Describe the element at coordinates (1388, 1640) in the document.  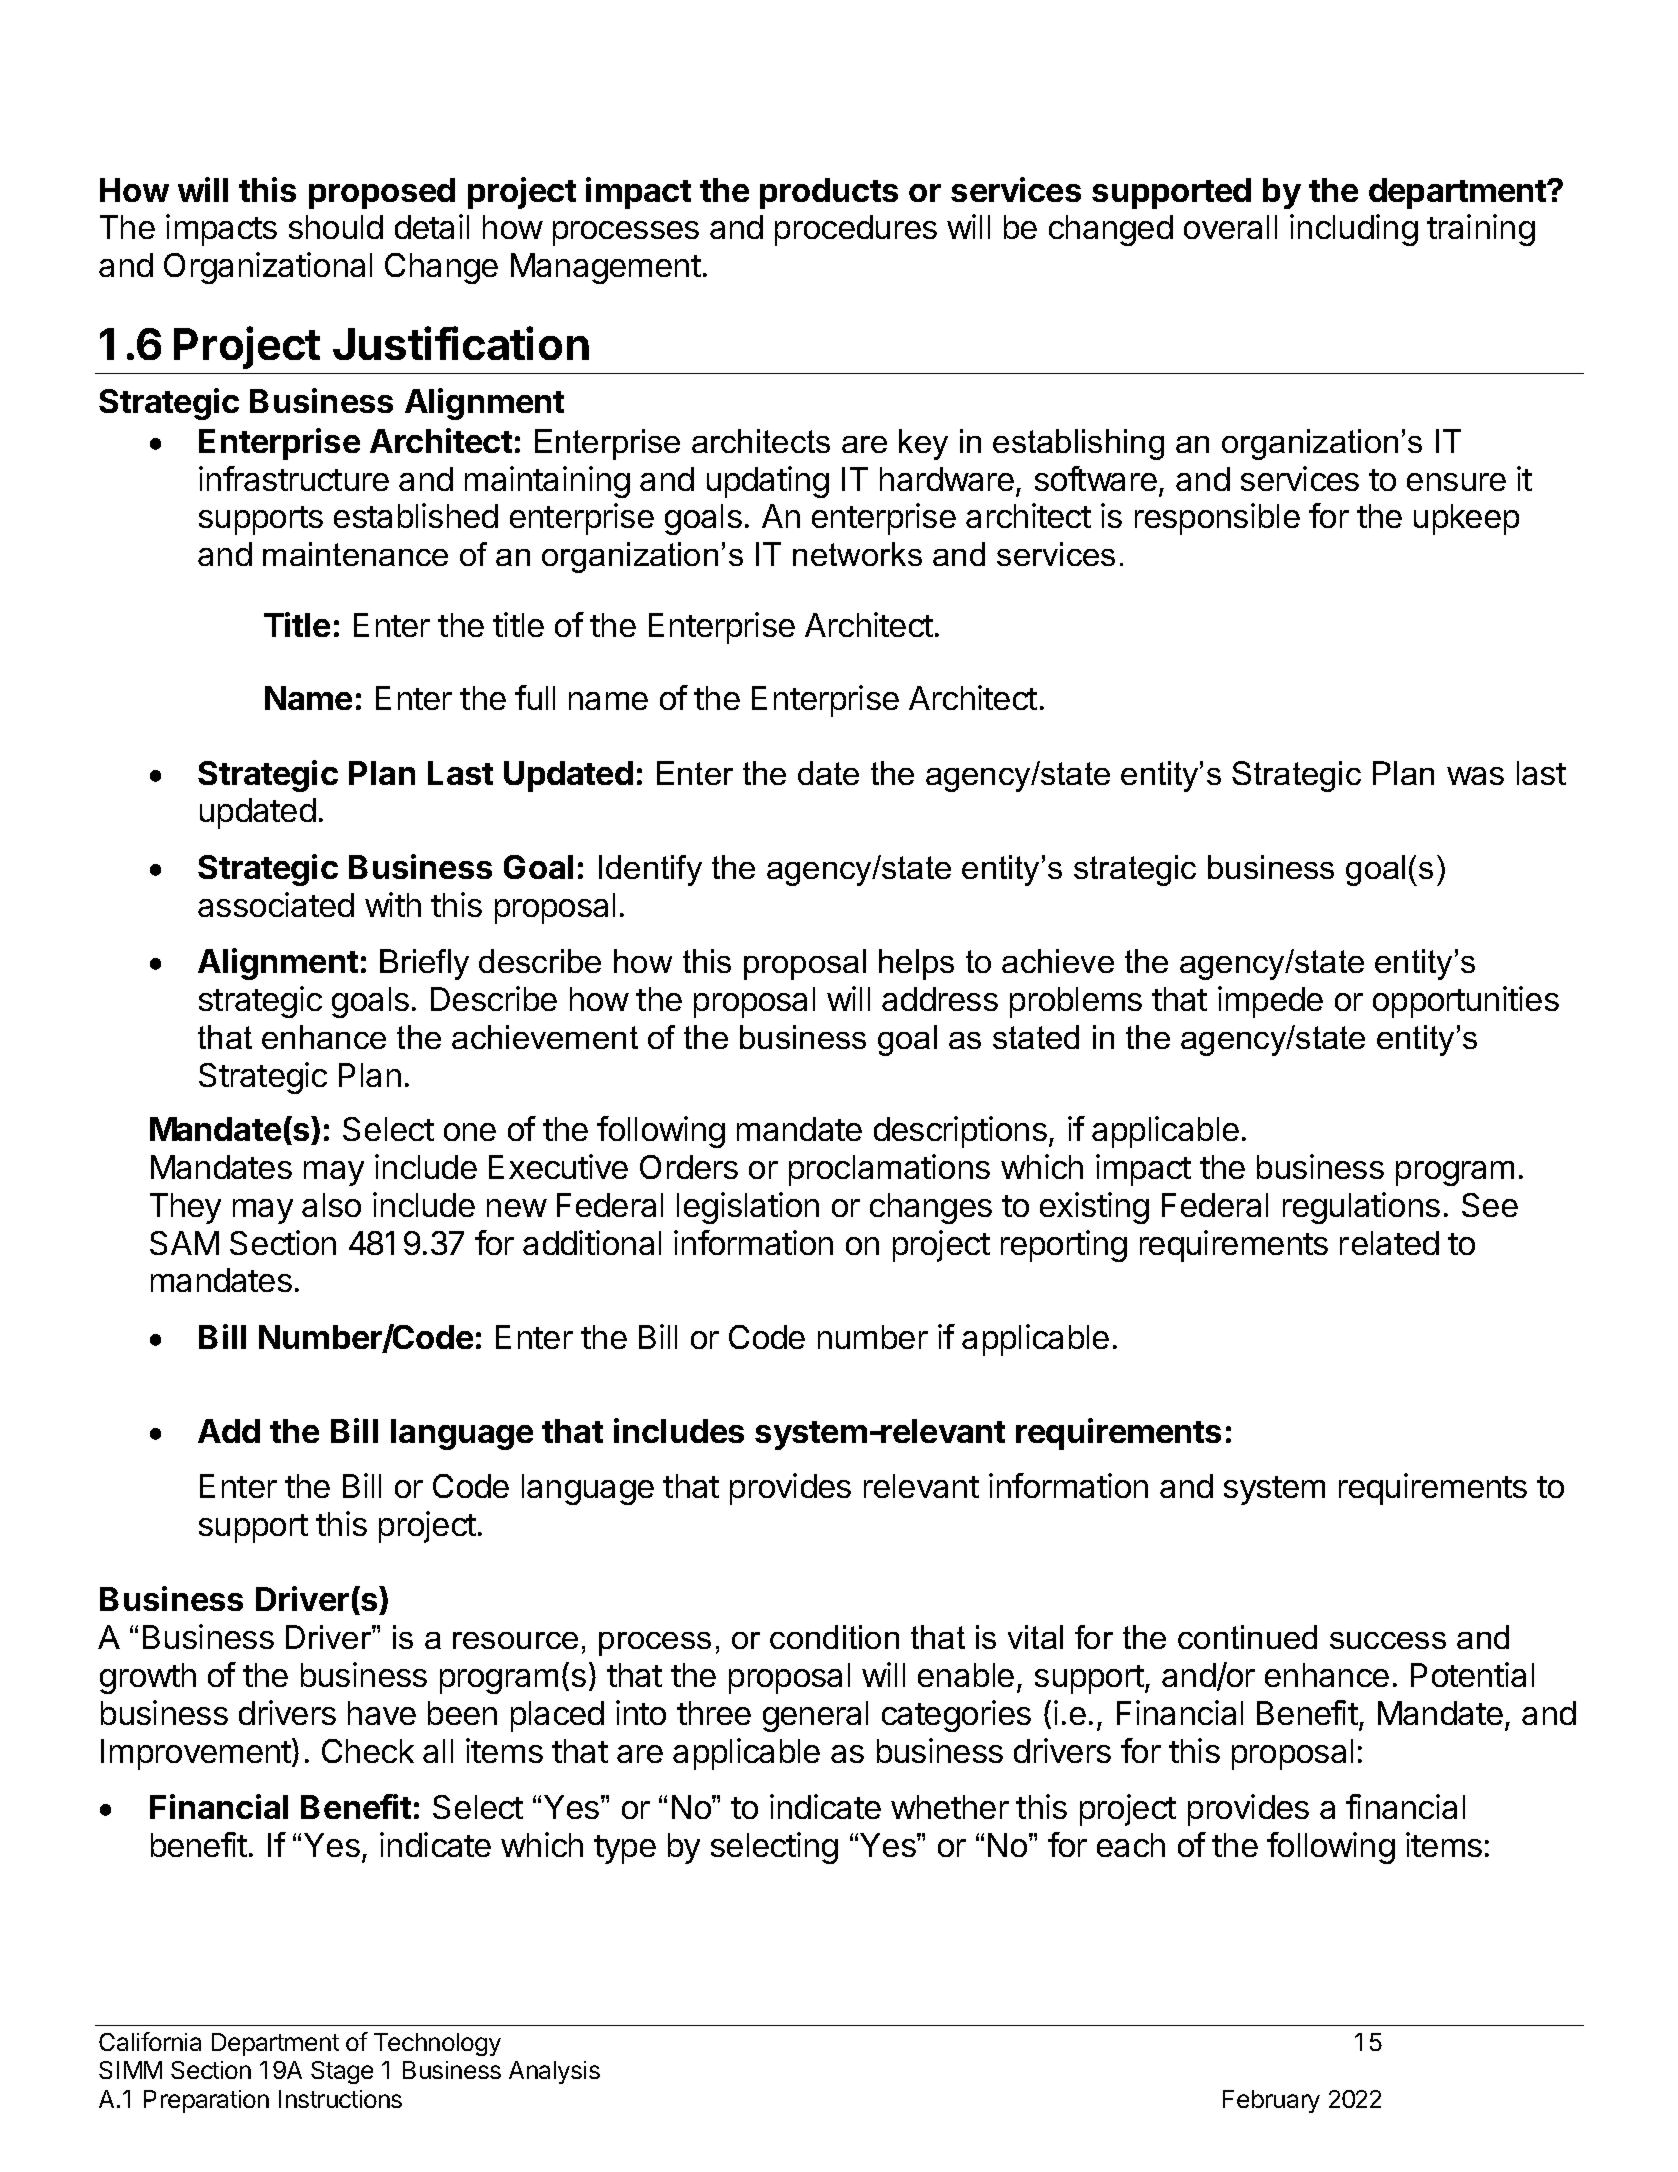
I see `success` at that location.
